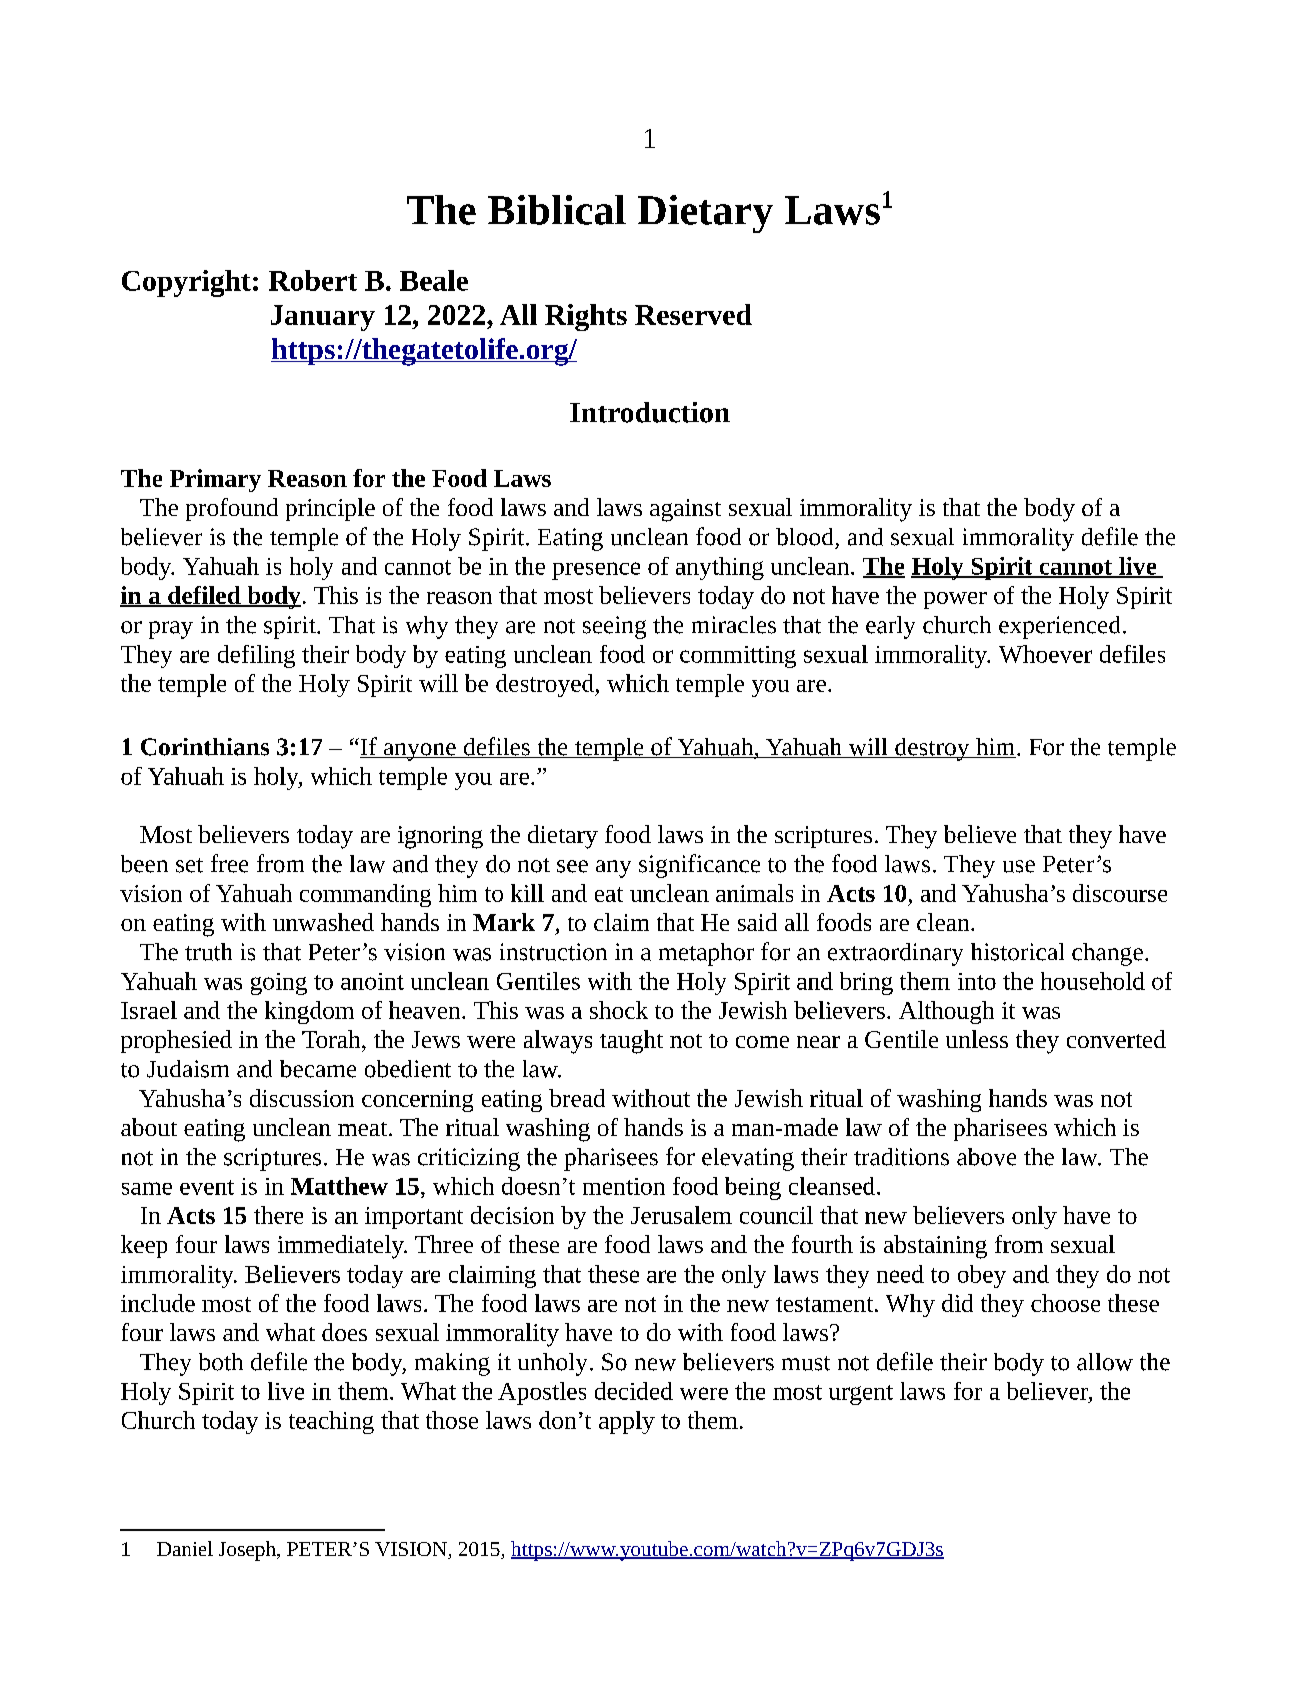 Image resolution: width=1299 pixels, height=1681 pixels. What do you see at coordinates (693, 314) in the document?
I see `Reserved` at bounding box center [693, 314].
